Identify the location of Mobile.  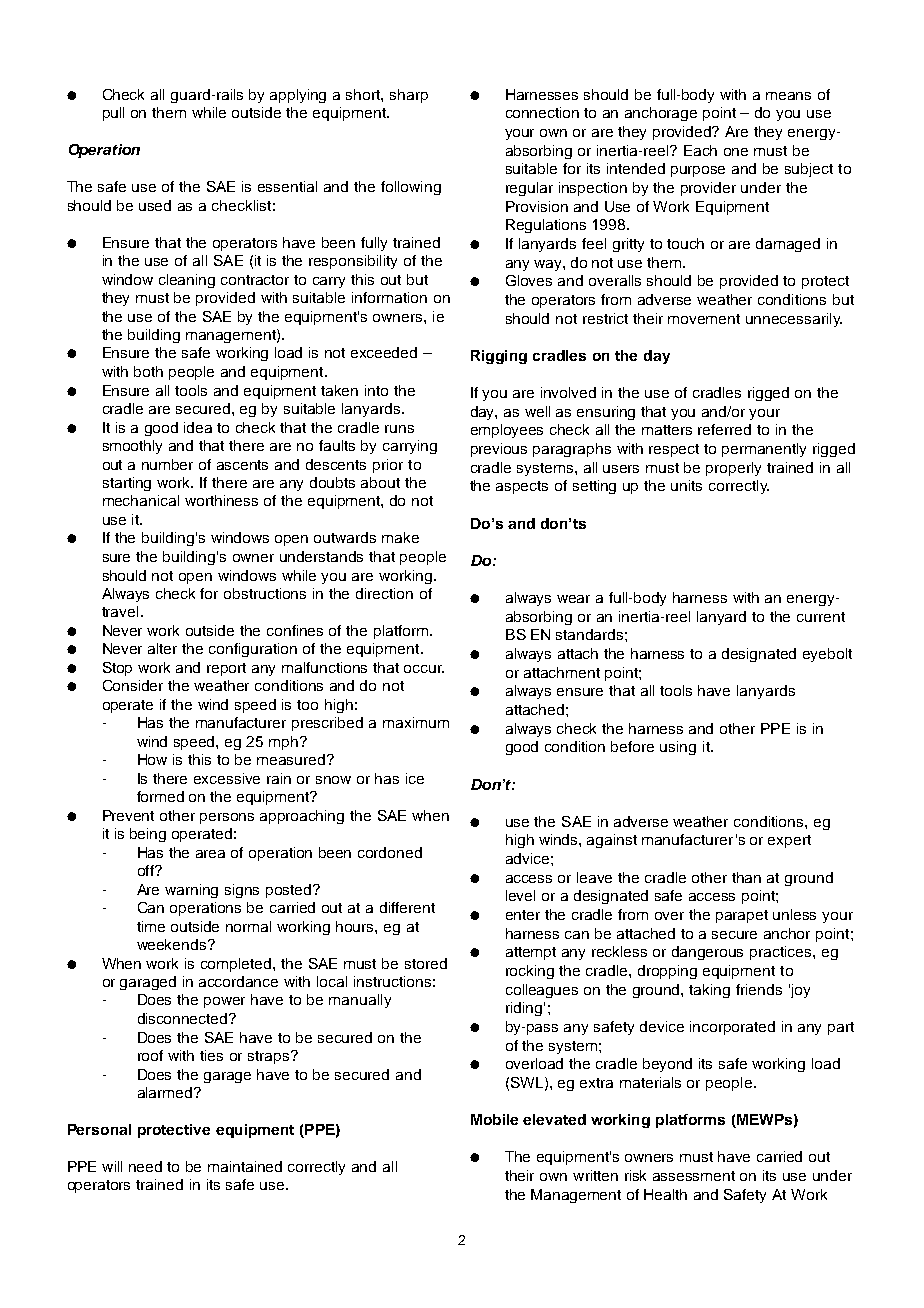
(494, 1119).
